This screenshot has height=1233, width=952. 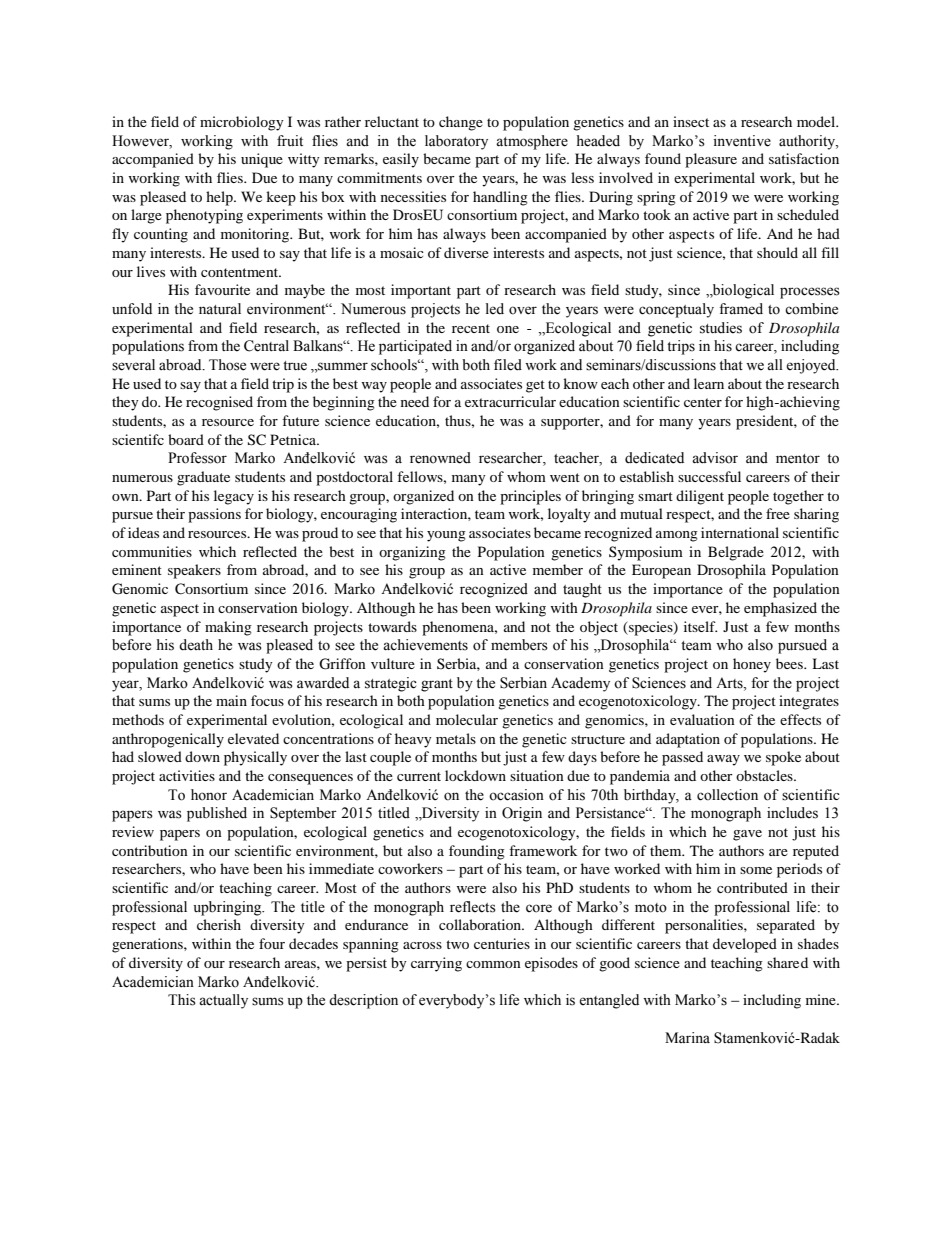 What do you see at coordinates (742, 141) in the screenshot?
I see `inventive` at bounding box center [742, 141].
